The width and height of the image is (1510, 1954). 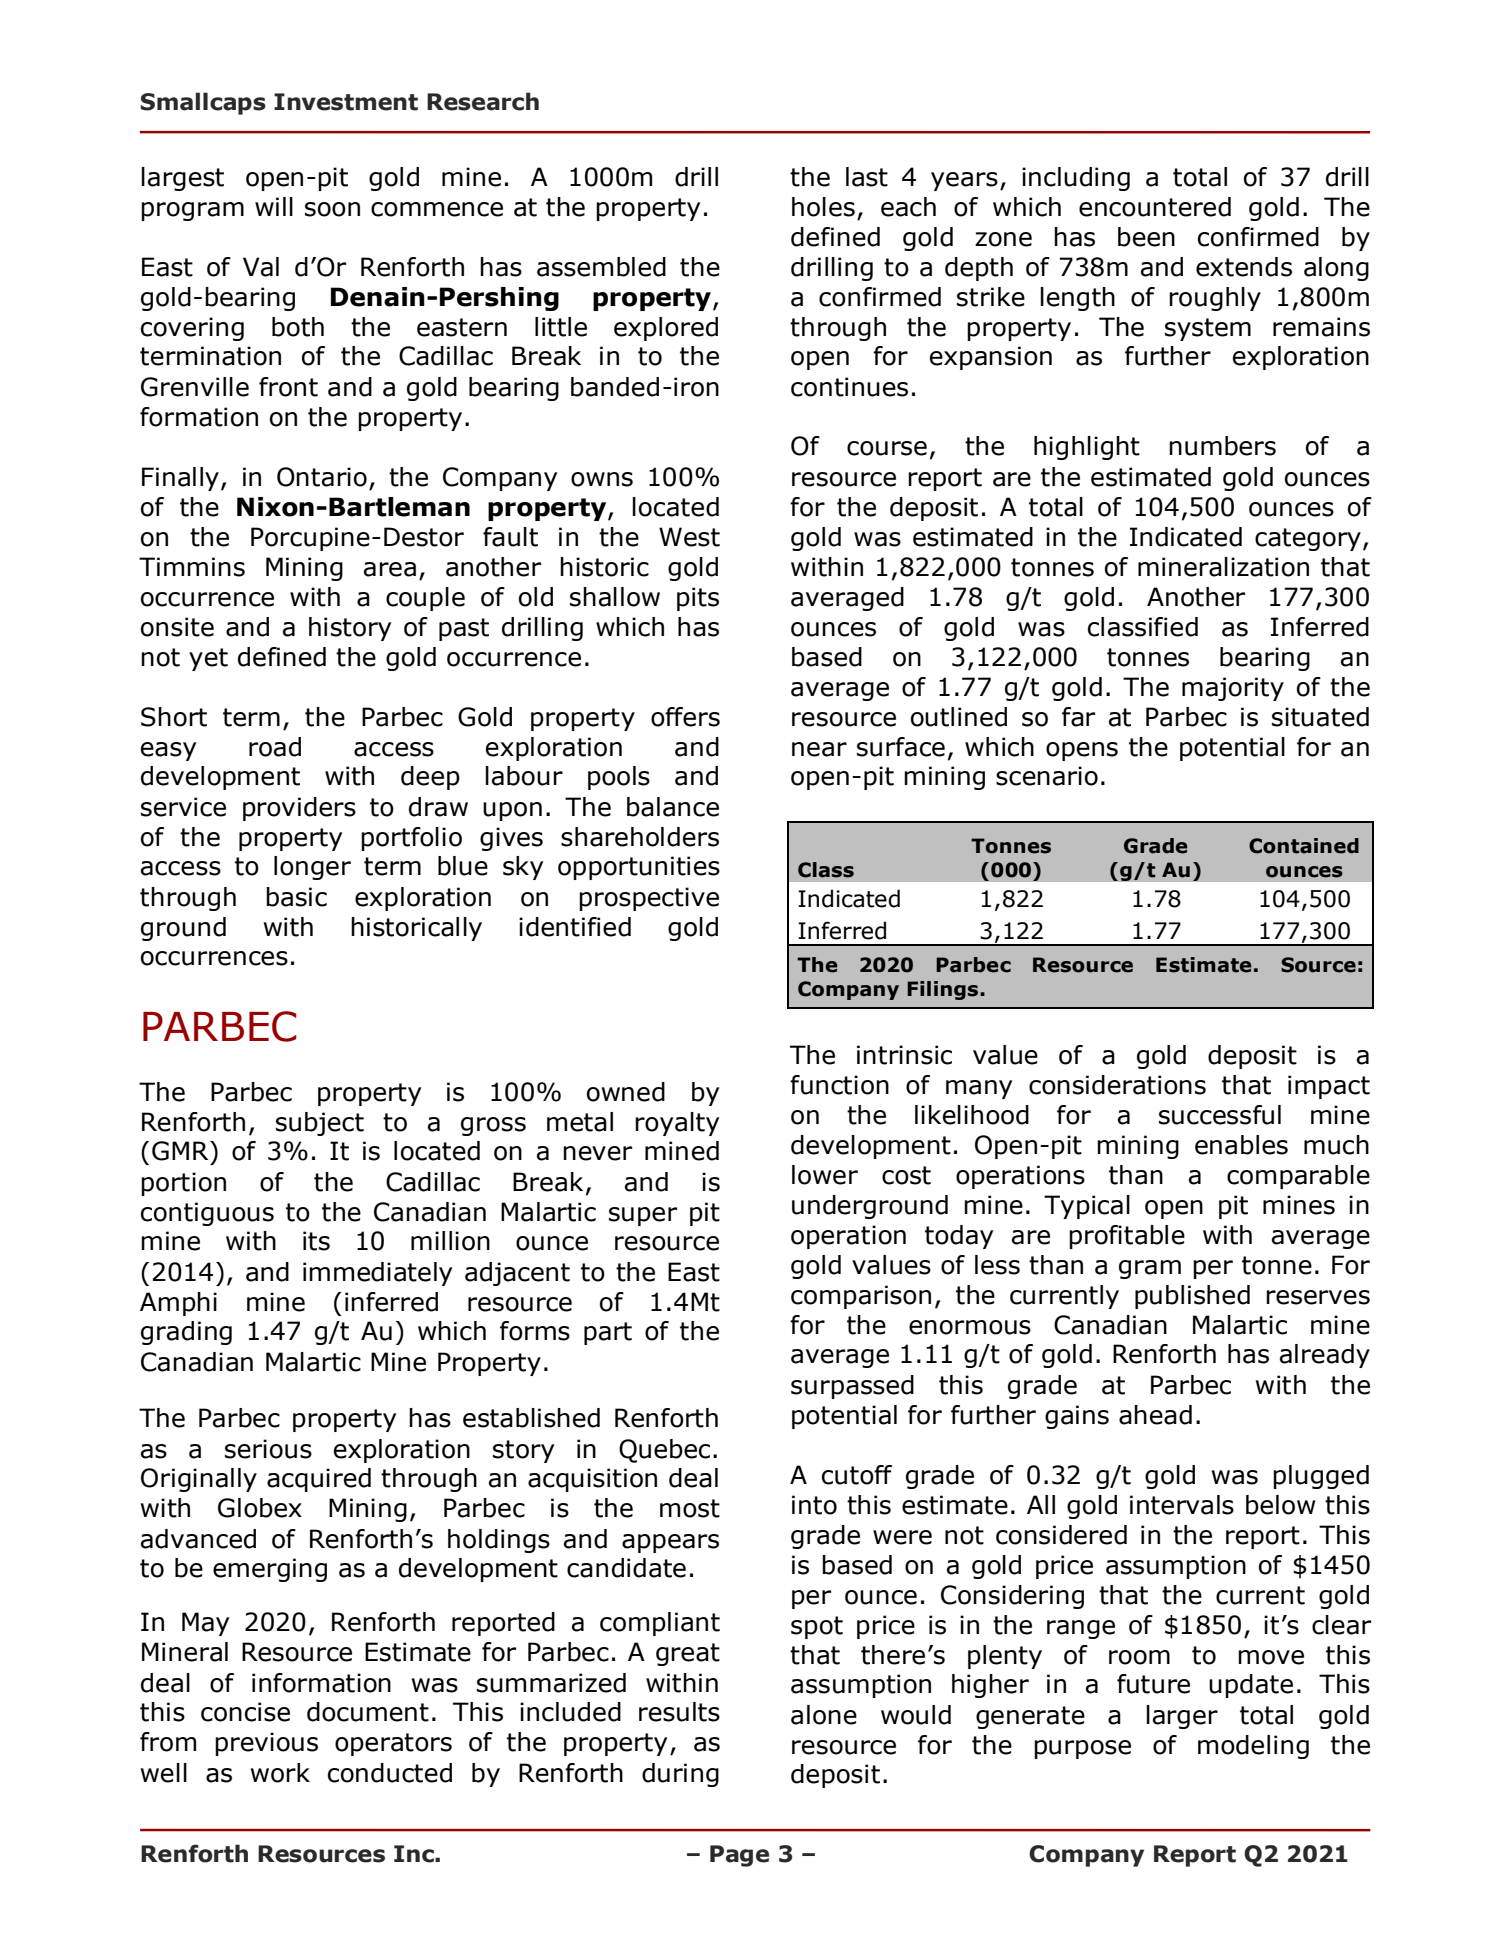 I want to click on road, so click(x=275, y=747).
